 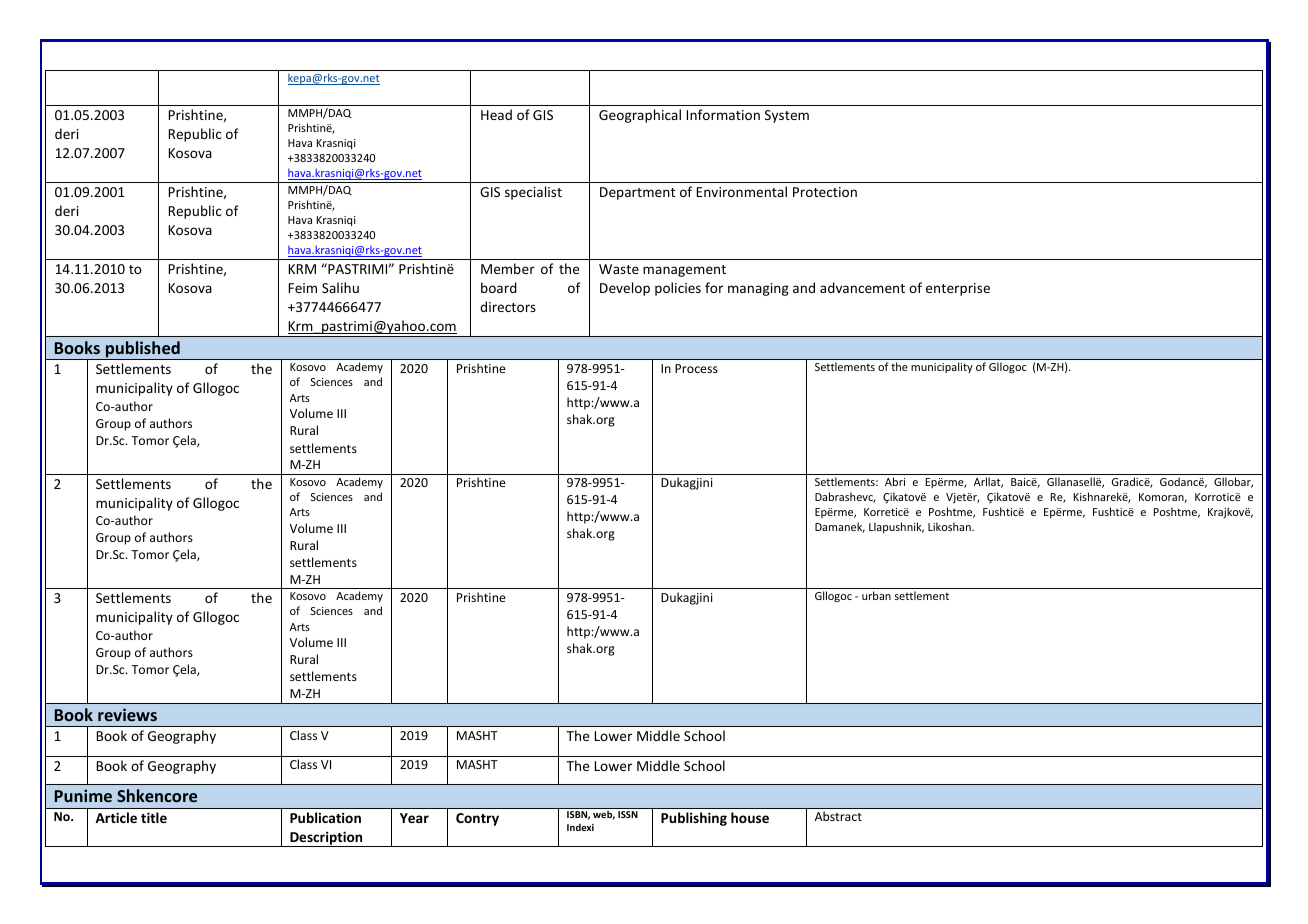 What do you see at coordinates (958, 289) in the screenshot?
I see `enterprise` at bounding box center [958, 289].
